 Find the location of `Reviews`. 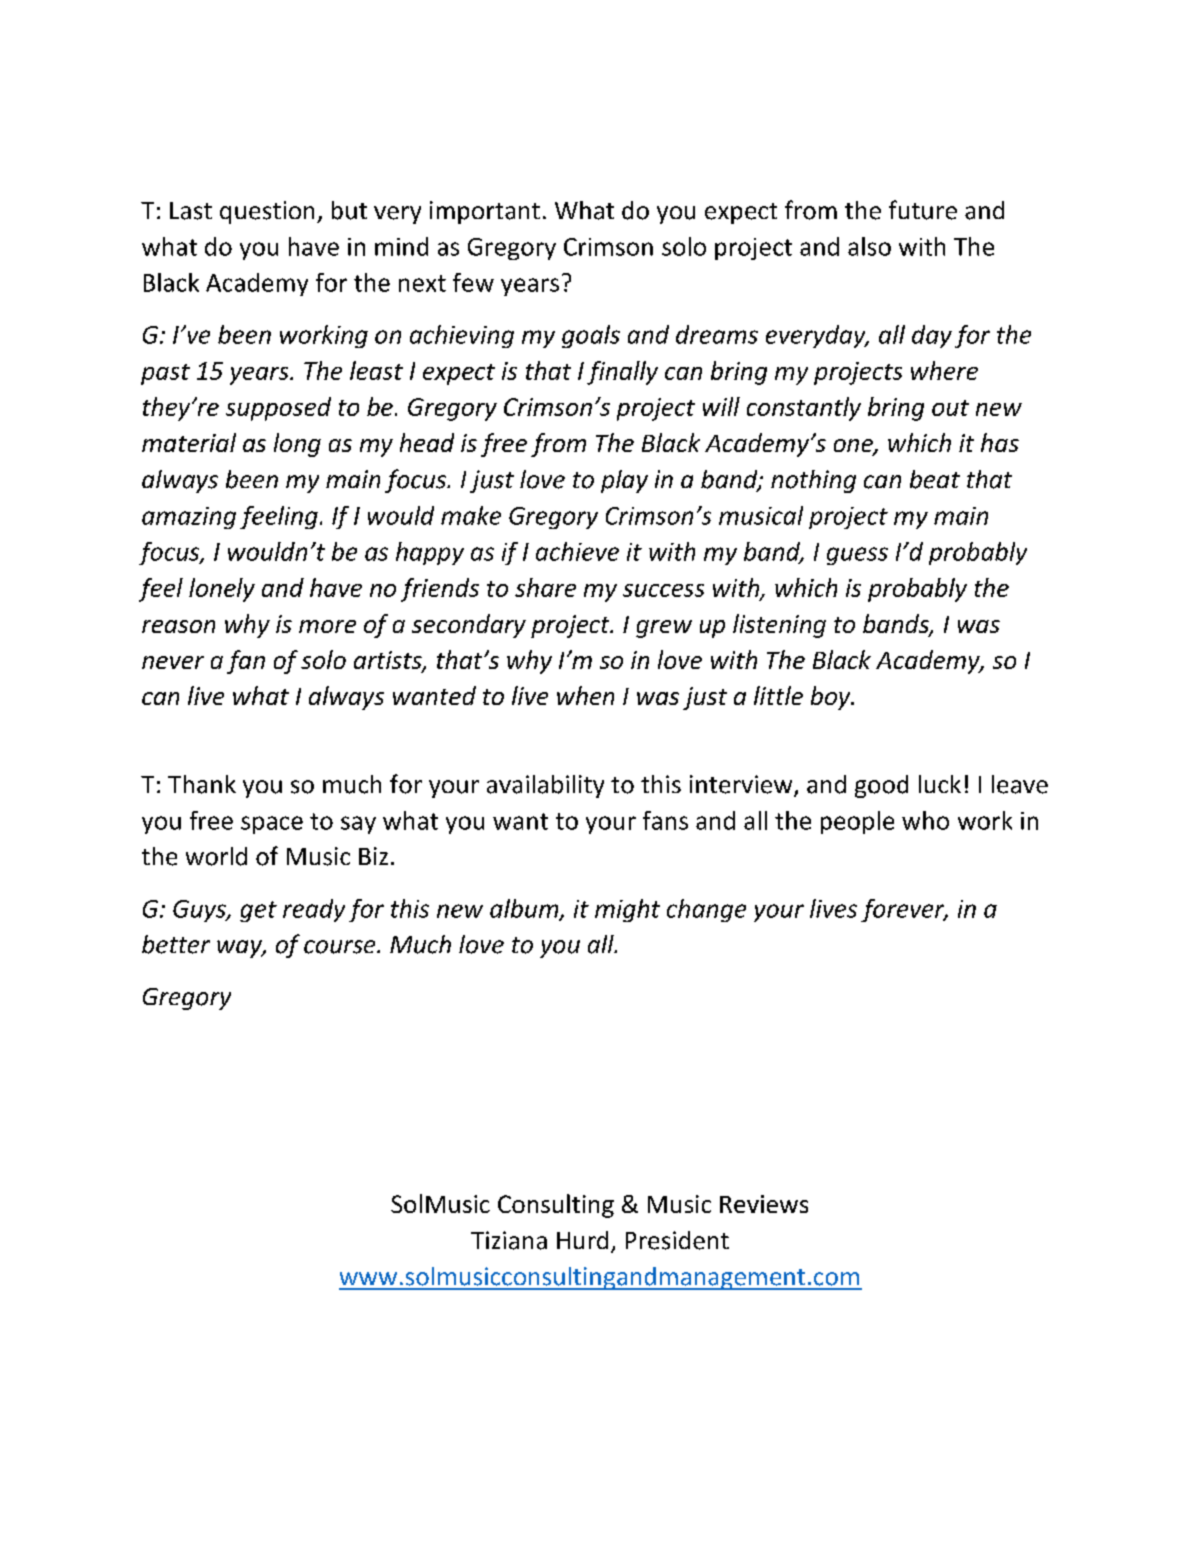

Reviews is located at coordinates (764, 1204).
